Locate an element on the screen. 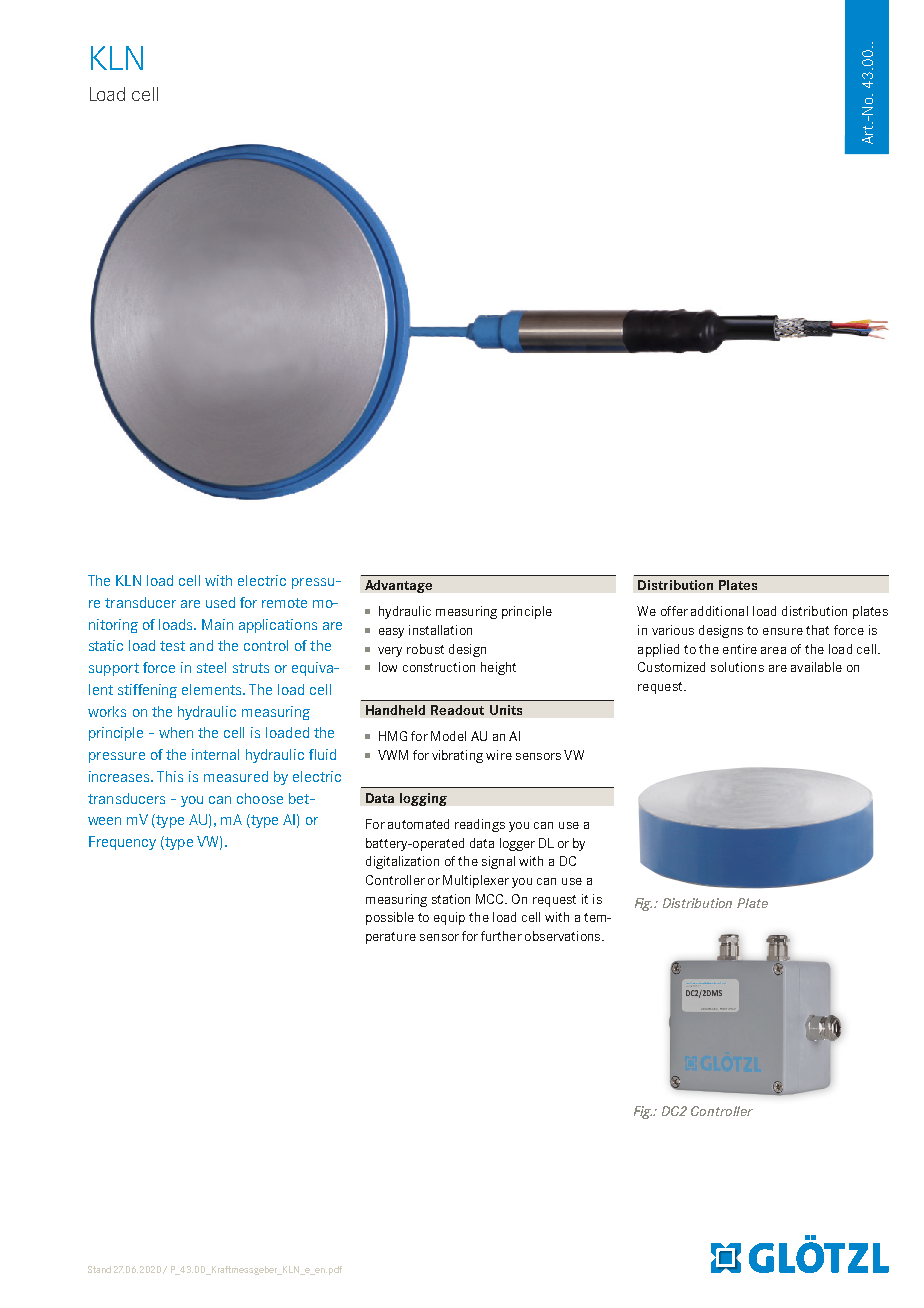 The height and width of the screenshot is (1308, 924). observations is located at coordinates (564, 936).
